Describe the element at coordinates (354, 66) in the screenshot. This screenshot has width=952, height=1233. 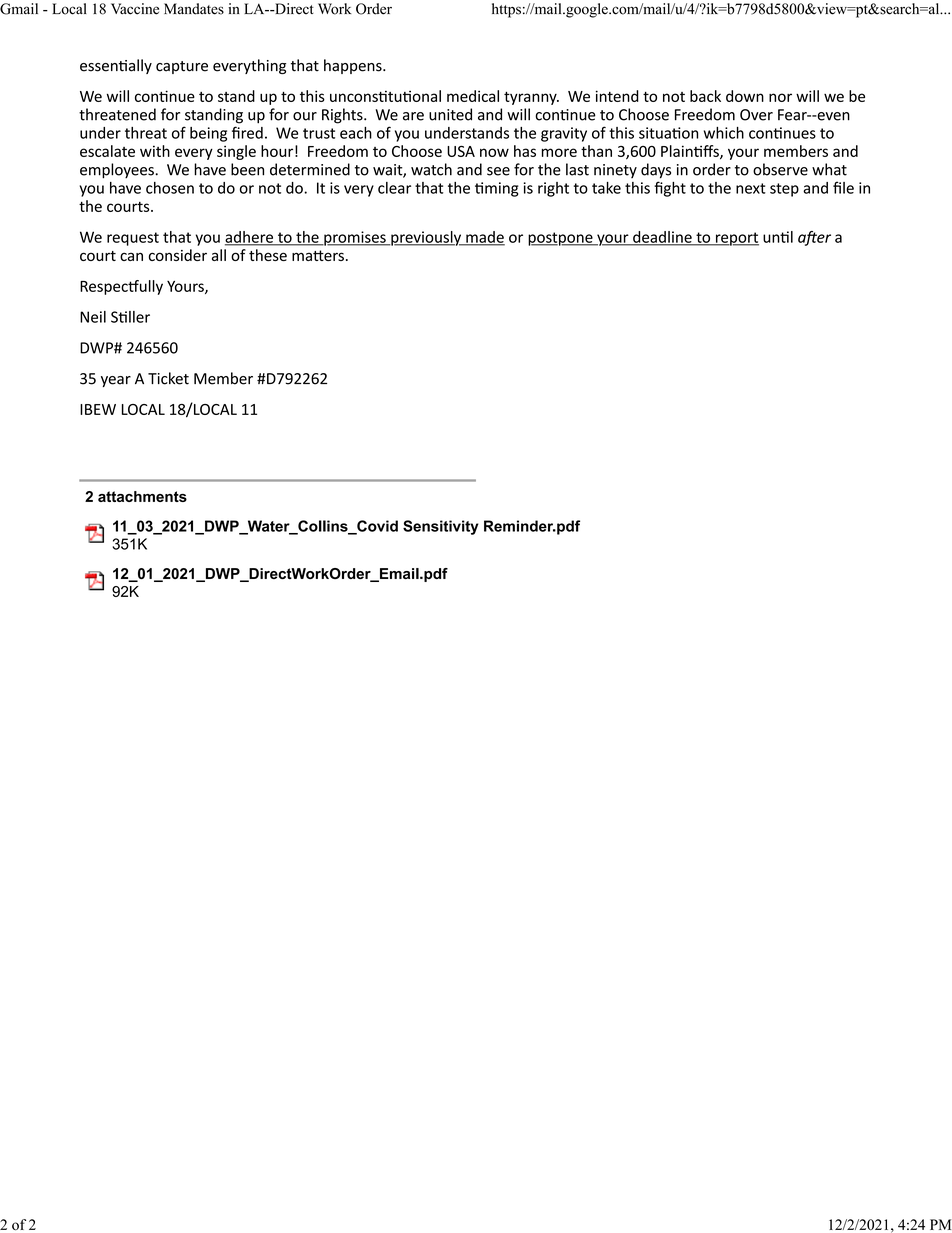
I see `happens` at that location.
